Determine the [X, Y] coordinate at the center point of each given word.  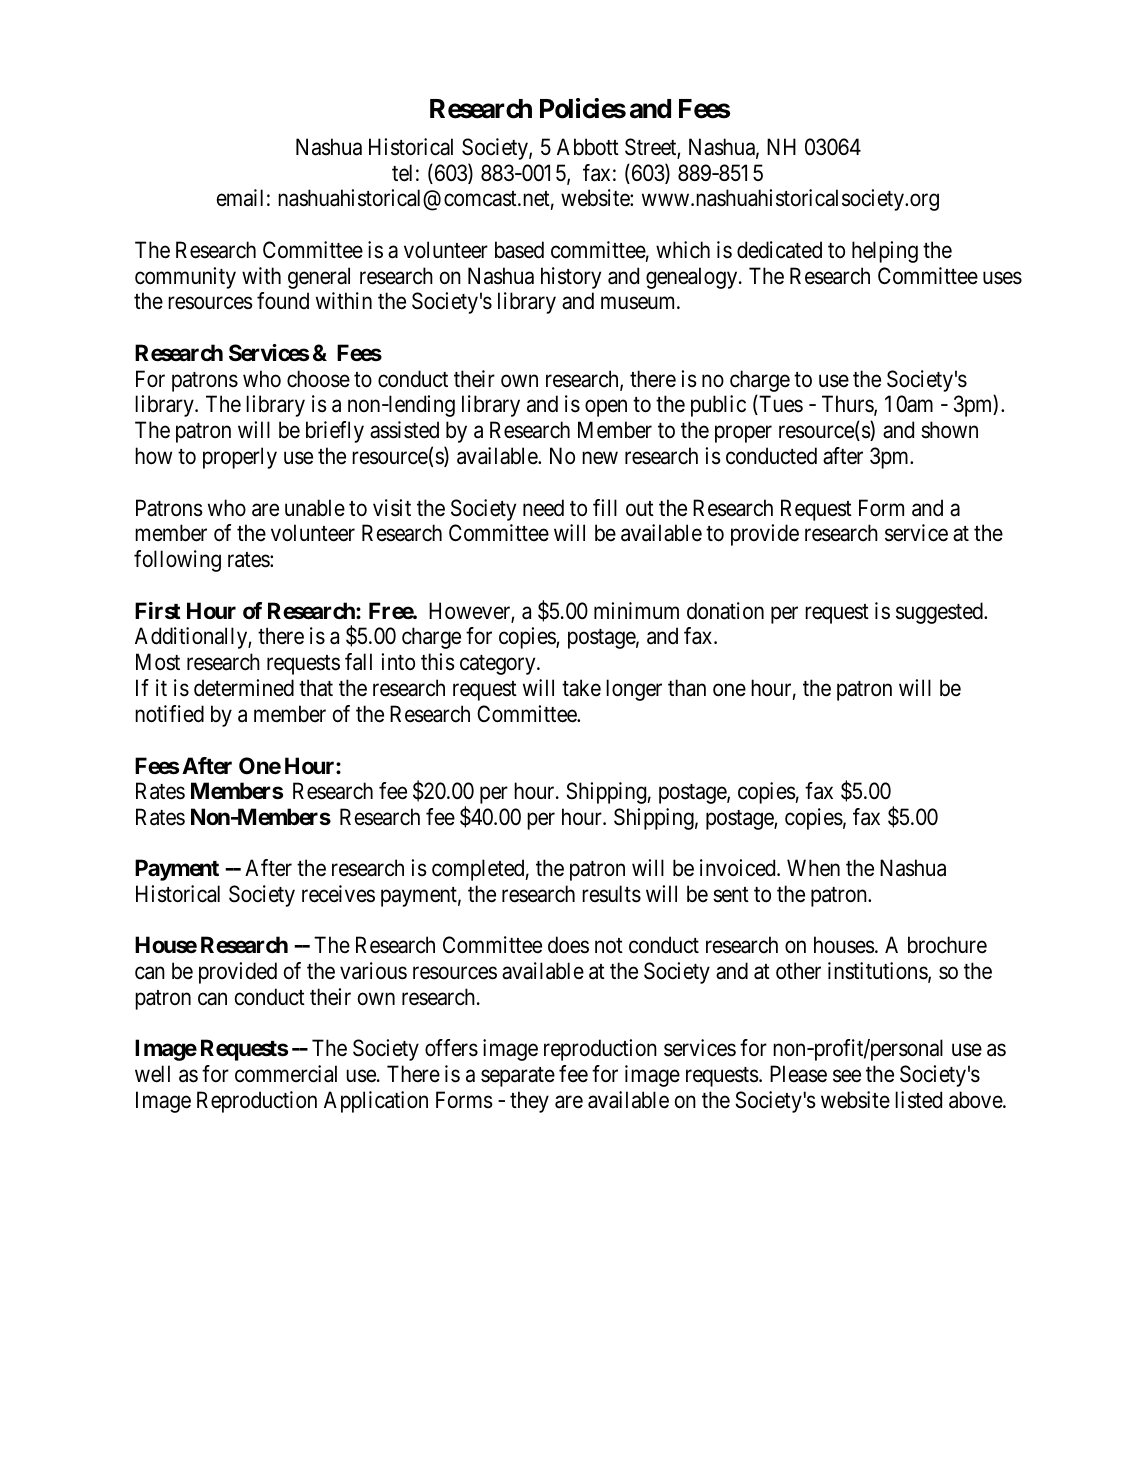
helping [885, 252]
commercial [286, 1074]
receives [338, 894]
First [158, 611]
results [611, 894]
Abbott [588, 147]
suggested [940, 613]
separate [518, 1077]
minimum [636, 610]
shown [949, 430]
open [606, 408]
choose [318, 379]
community [185, 278]
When [813, 868]
